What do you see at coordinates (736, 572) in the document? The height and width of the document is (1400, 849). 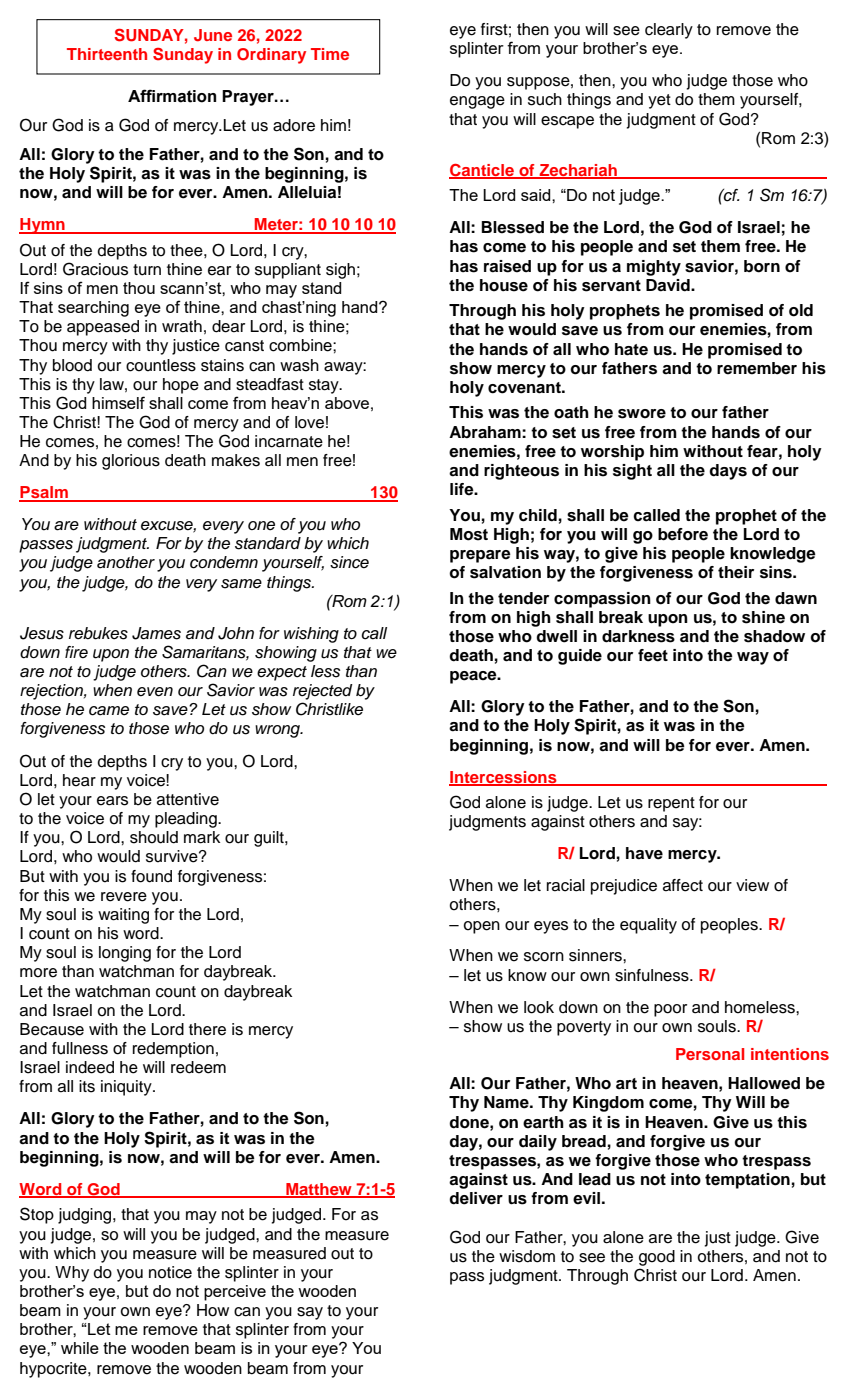 I see `their` at bounding box center [736, 572].
